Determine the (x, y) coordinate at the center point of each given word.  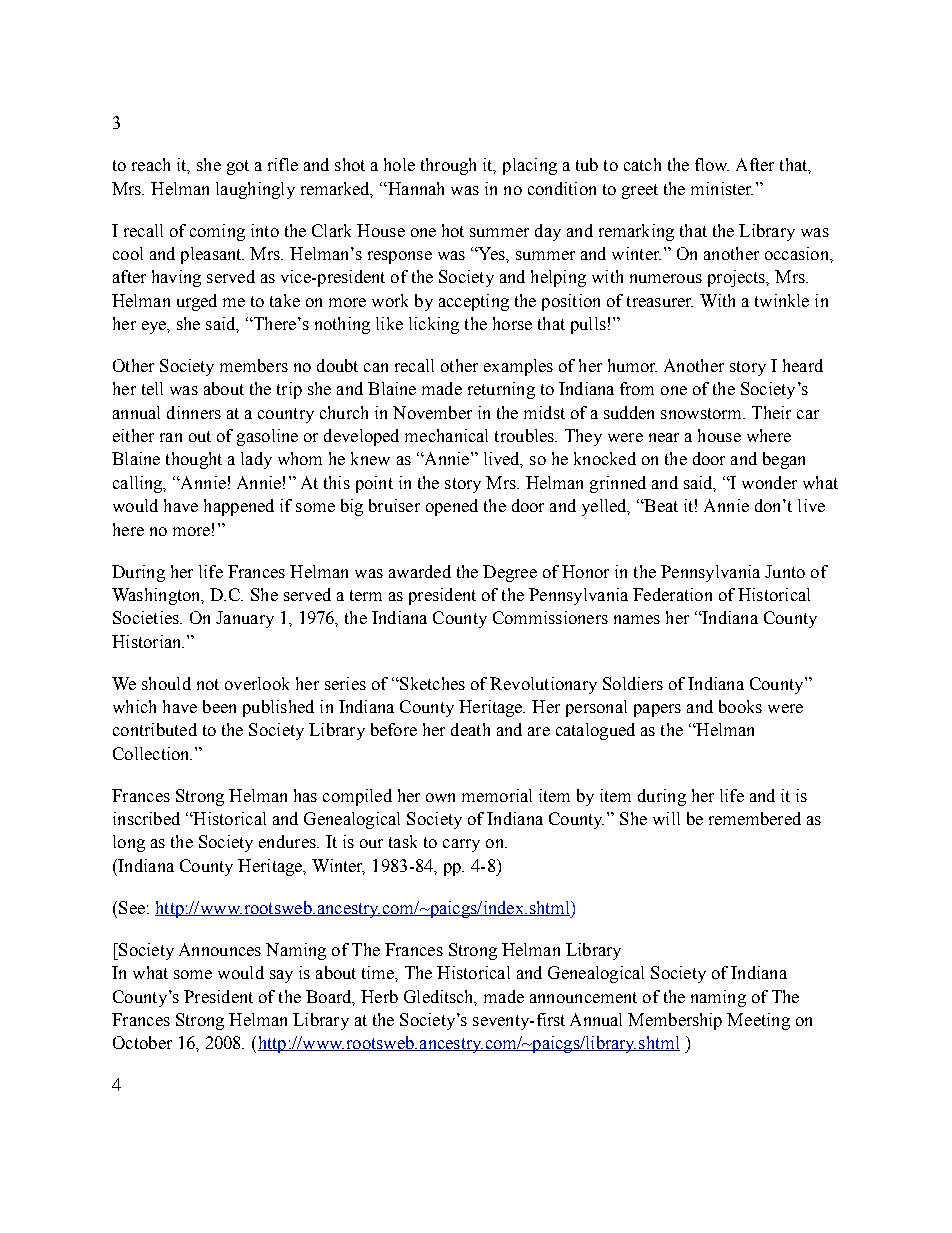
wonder (769, 482)
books (740, 706)
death (470, 729)
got (238, 167)
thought (194, 460)
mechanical (446, 435)
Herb (379, 996)
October (142, 1042)
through (448, 166)
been (219, 706)
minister (722, 188)
